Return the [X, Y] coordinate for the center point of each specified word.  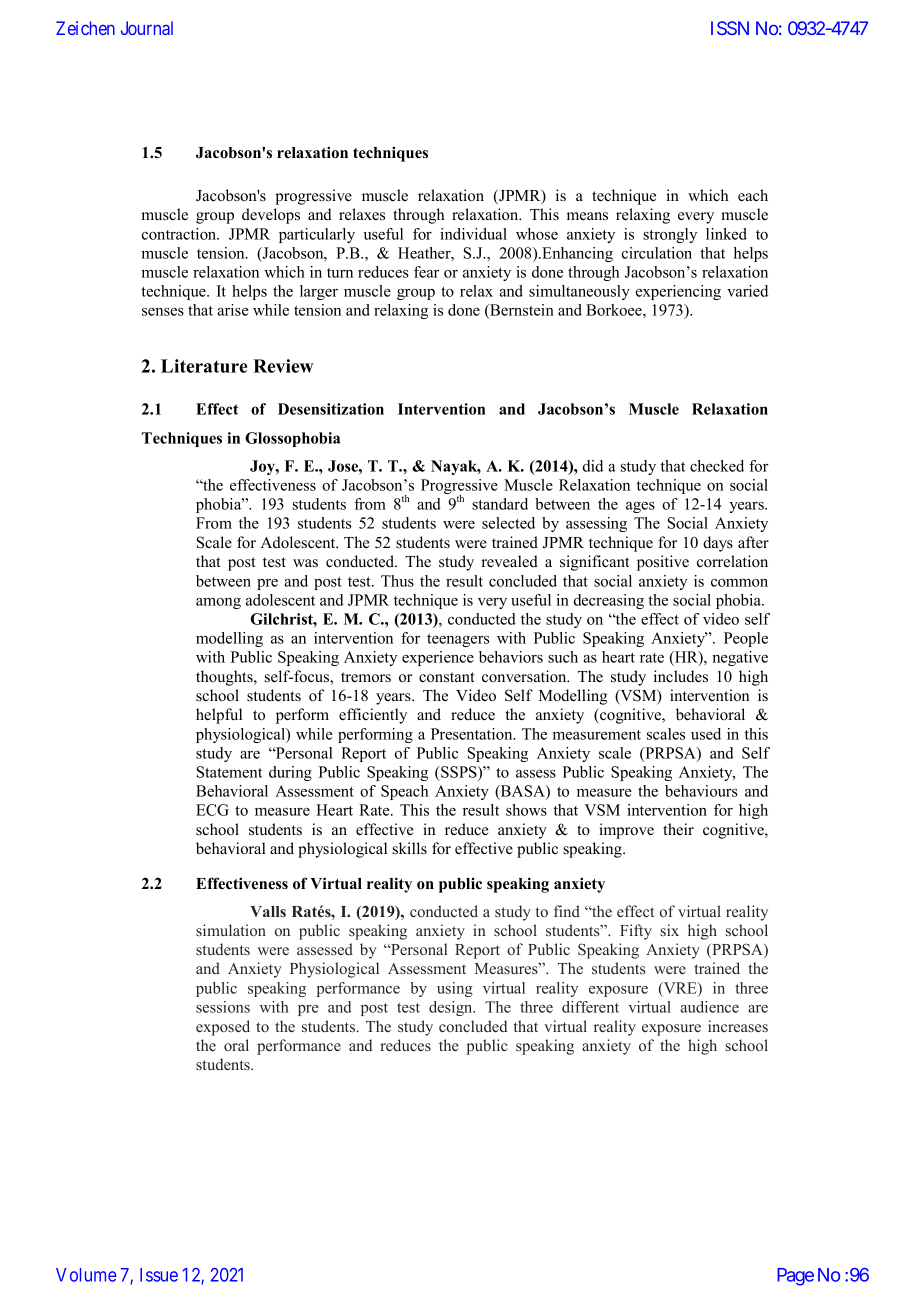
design [452, 1008]
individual [473, 234]
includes [681, 676]
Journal [147, 28]
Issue [159, 1275]
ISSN [730, 28]
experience [438, 658]
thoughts [225, 678]
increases [738, 1026]
